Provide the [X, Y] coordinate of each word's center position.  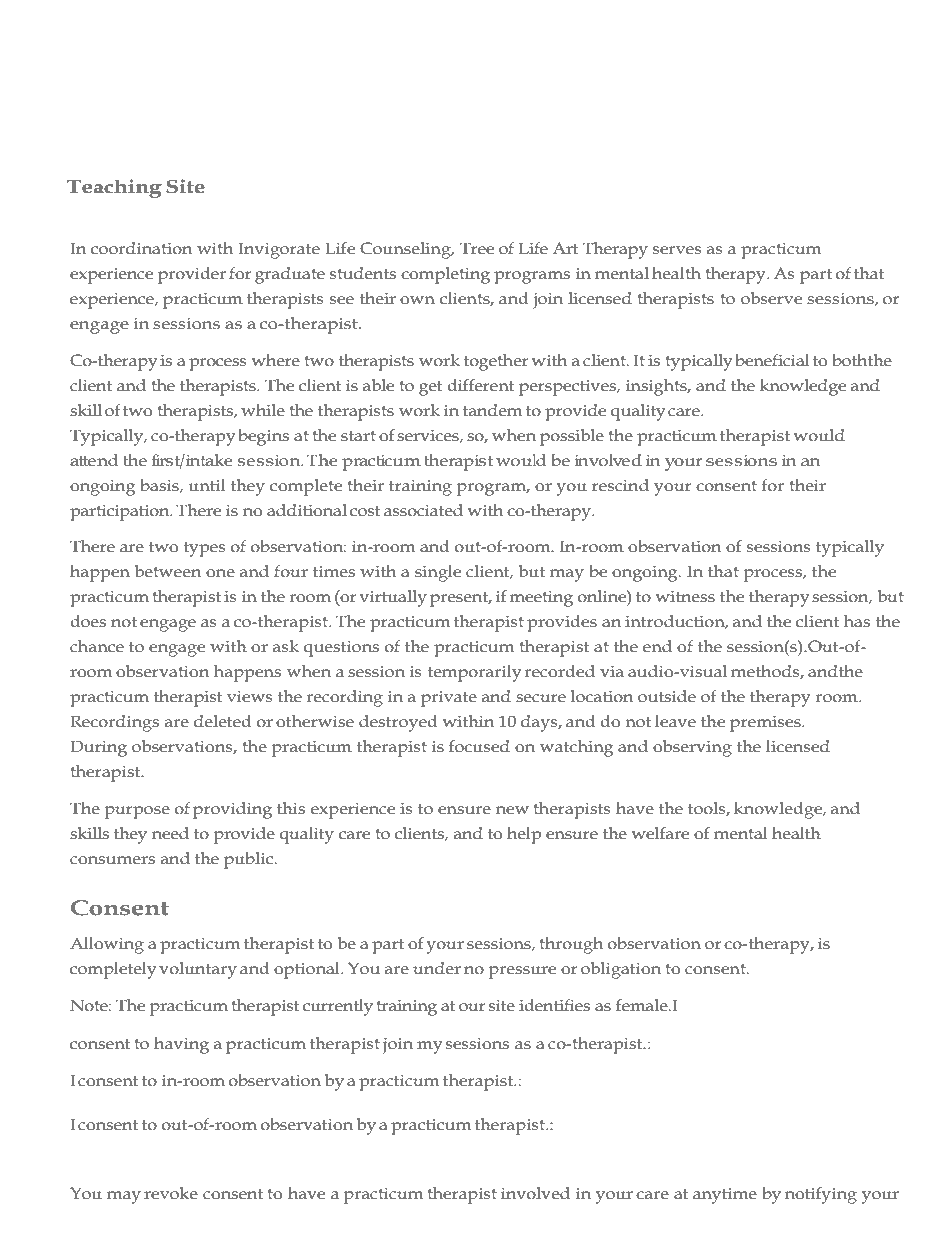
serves [677, 250]
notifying [821, 1195]
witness [685, 597]
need [170, 833]
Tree [477, 248]
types [205, 549]
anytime [725, 1196]
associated [423, 510]
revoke [171, 1193]
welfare [660, 833]
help [524, 835]
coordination [141, 248]
